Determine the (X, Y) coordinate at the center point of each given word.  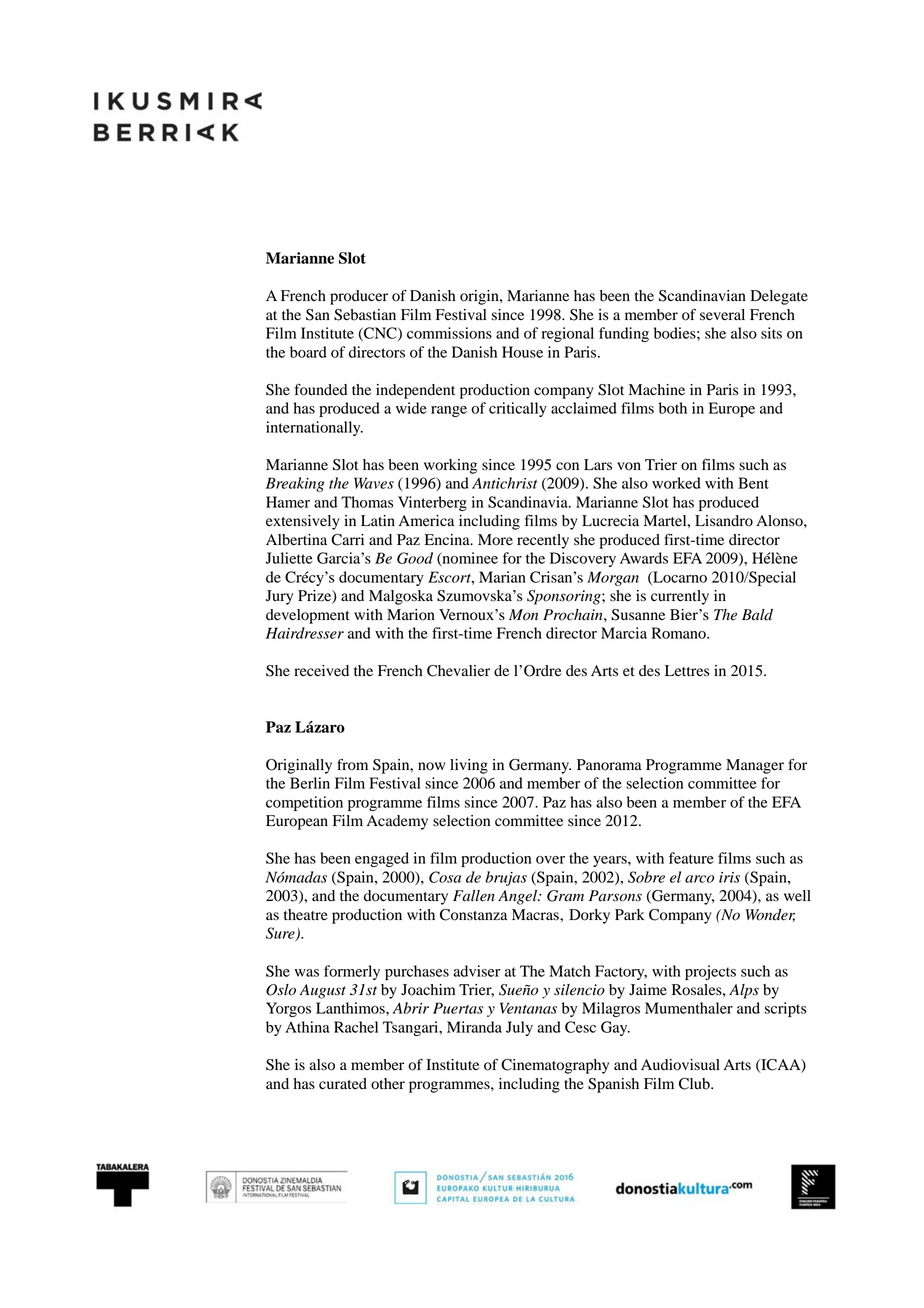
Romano (680, 633)
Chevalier (458, 671)
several (722, 315)
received (321, 671)
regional (568, 334)
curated (343, 1084)
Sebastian (365, 315)
